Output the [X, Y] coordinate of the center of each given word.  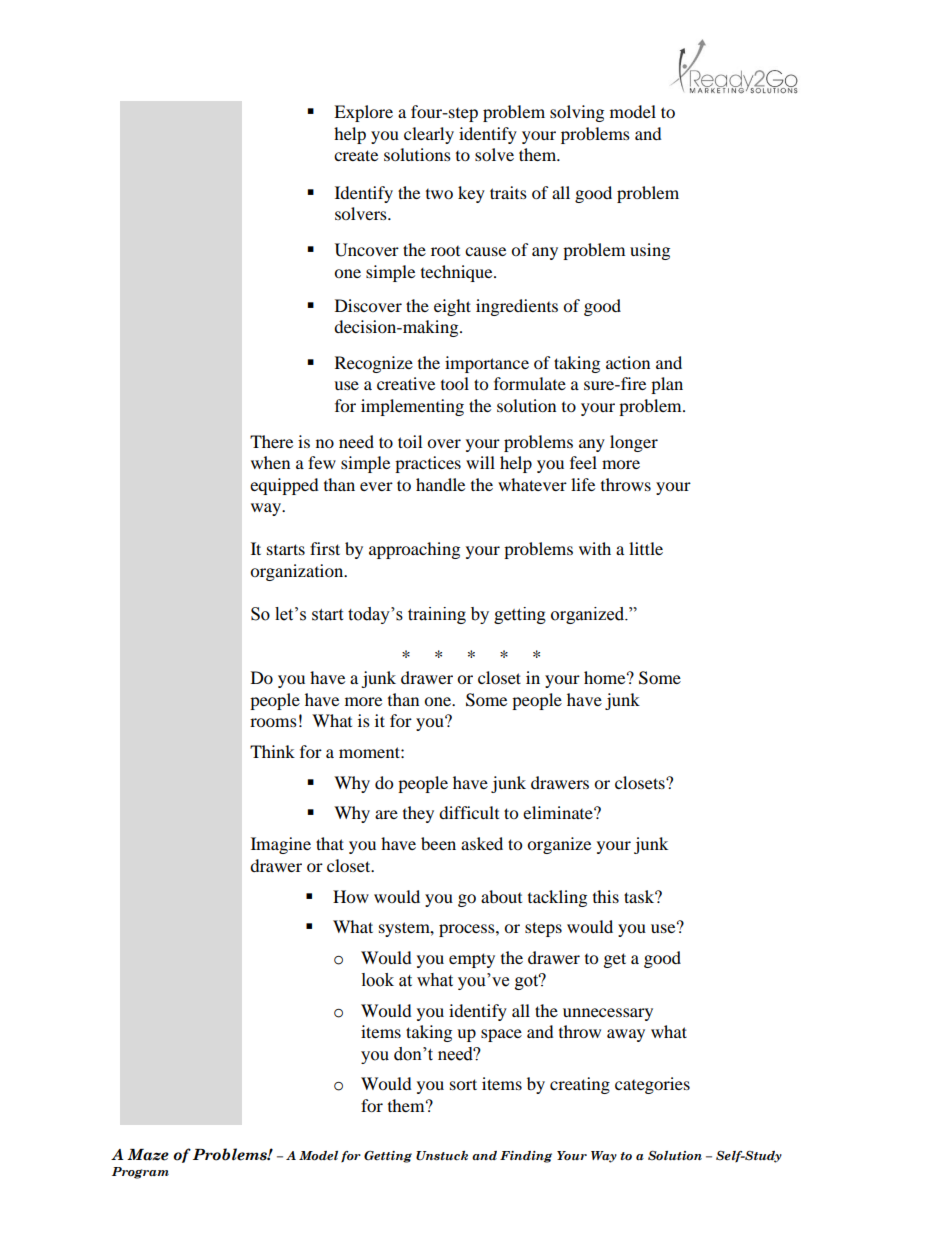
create [356, 155]
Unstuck [442, 1156]
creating [580, 1085]
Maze [148, 1155]
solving [577, 113]
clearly [429, 135]
